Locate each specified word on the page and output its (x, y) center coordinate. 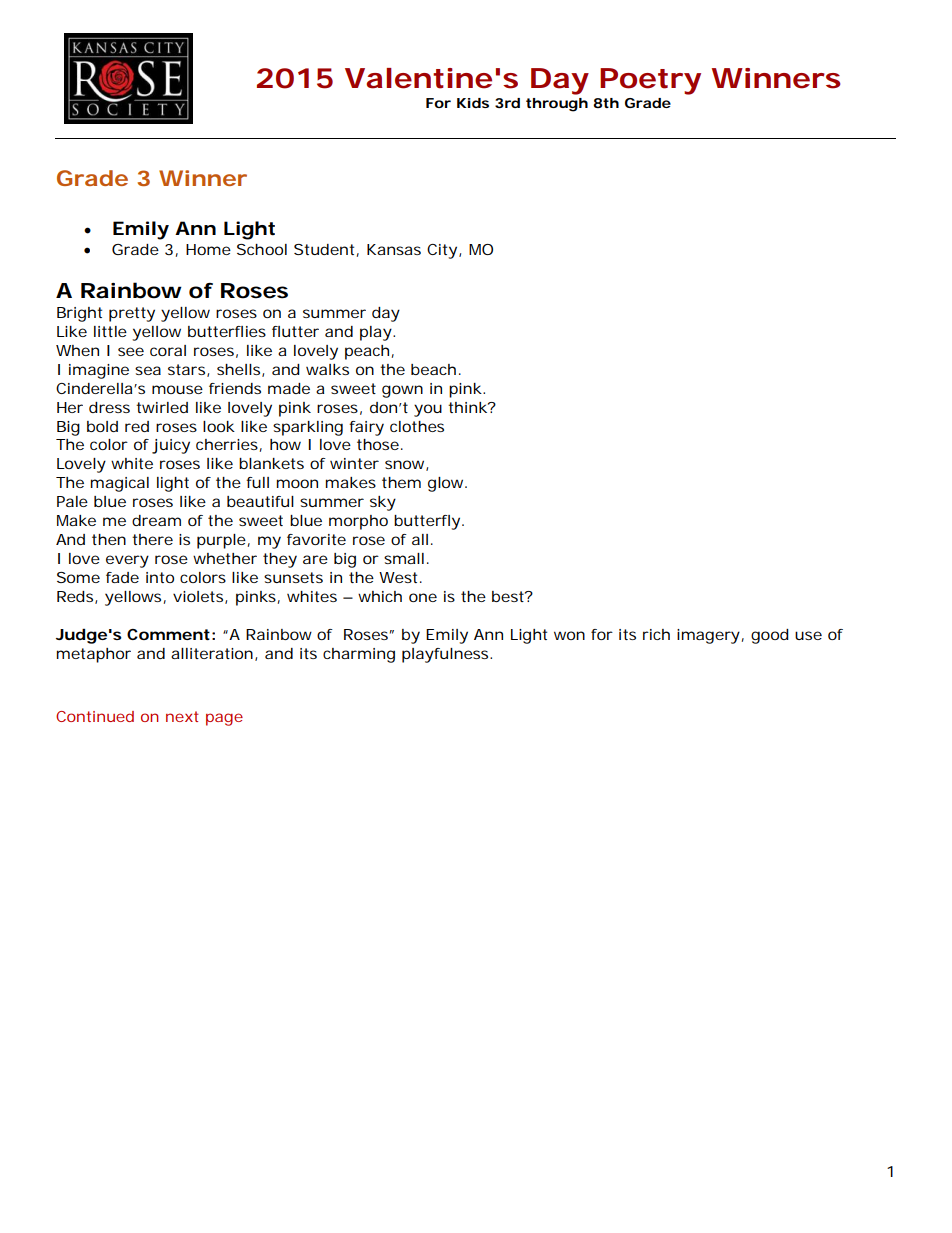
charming (359, 655)
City (442, 251)
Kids (473, 103)
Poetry (650, 81)
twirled (162, 407)
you (428, 410)
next (182, 716)
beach (433, 369)
